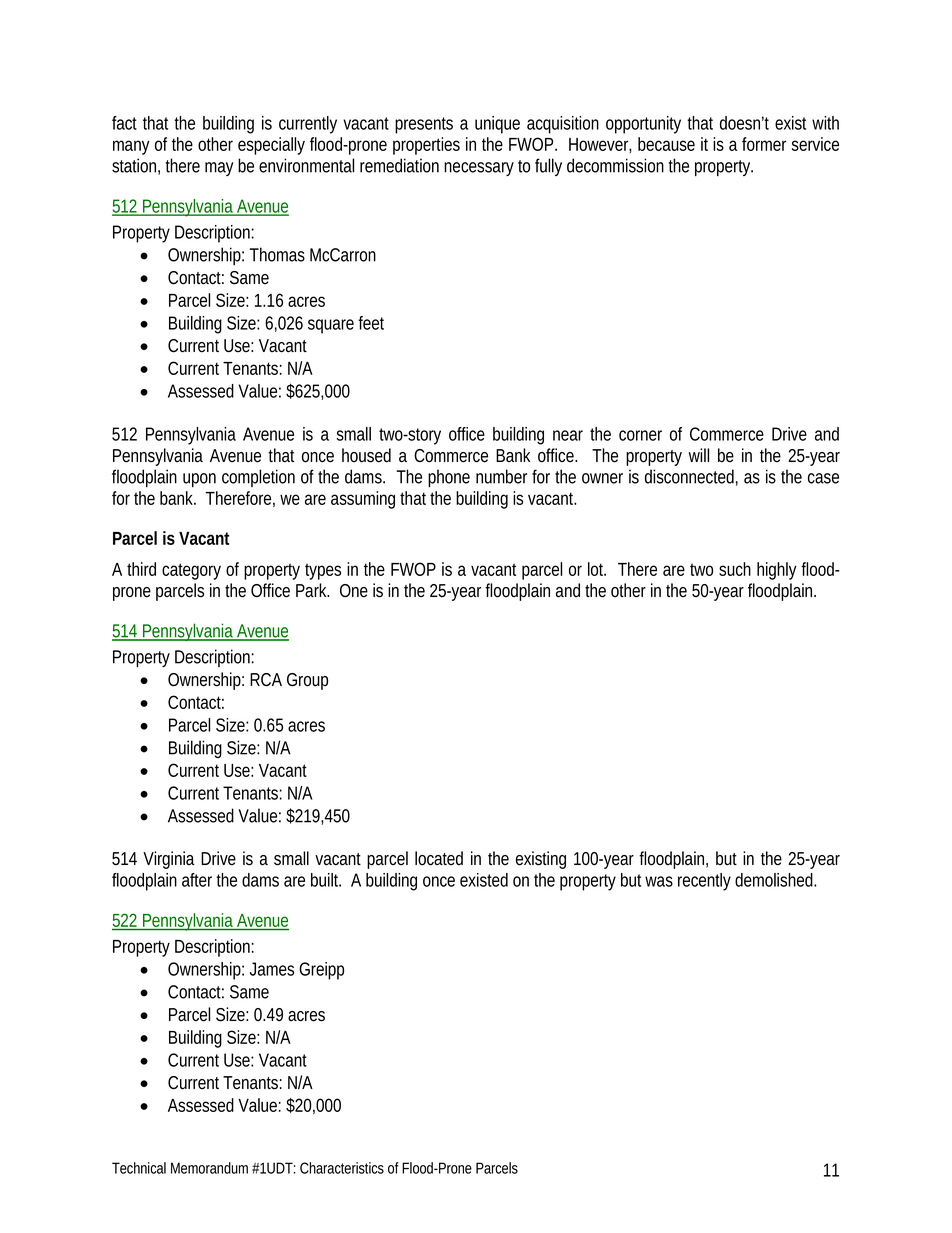  I want to click on former, so click(764, 144).
